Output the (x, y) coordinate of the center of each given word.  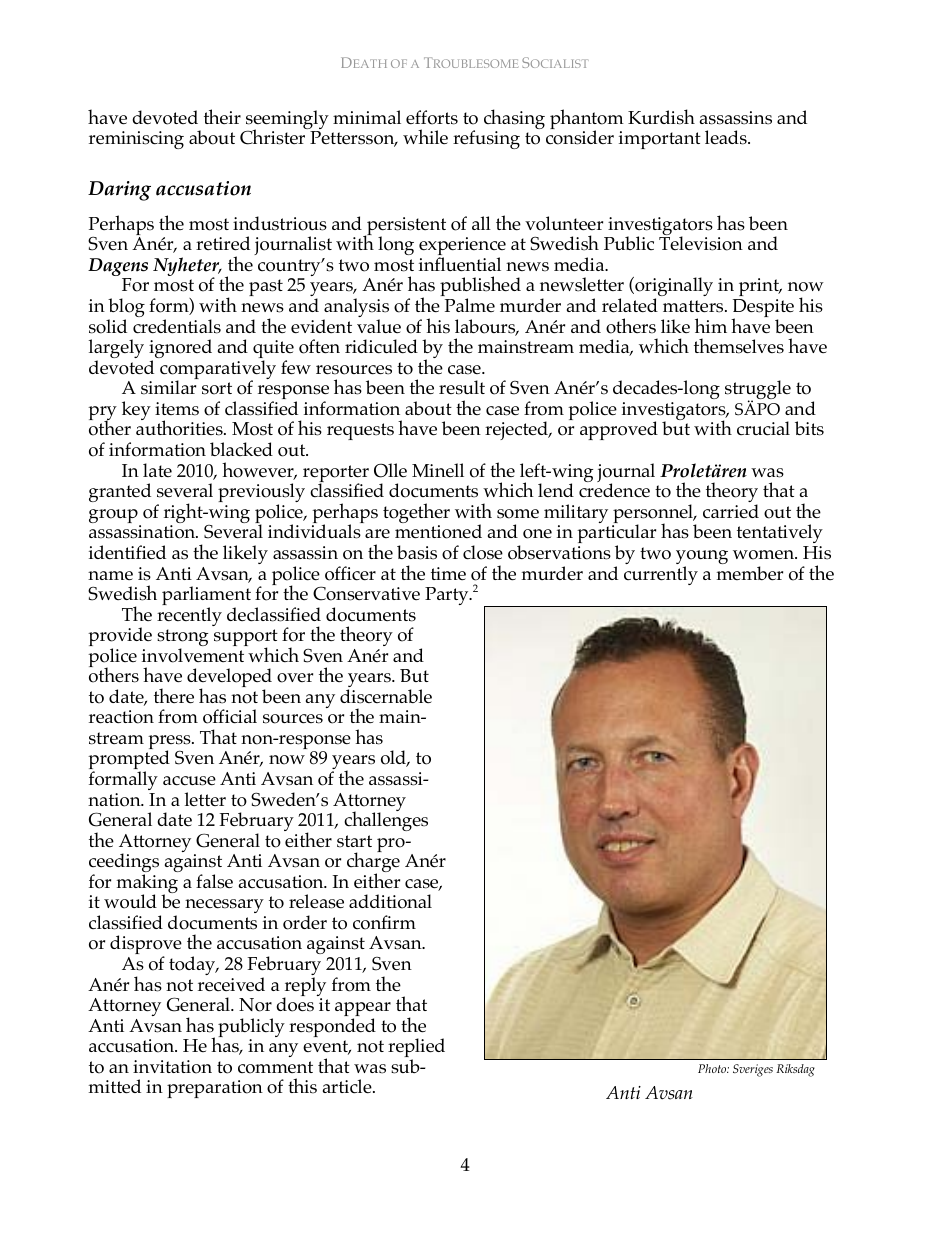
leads (727, 137)
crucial (763, 428)
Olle (390, 470)
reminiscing (136, 140)
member (750, 573)
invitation (172, 1067)
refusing (486, 139)
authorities (180, 427)
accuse (189, 781)
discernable (386, 696)
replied (416, 1049)
